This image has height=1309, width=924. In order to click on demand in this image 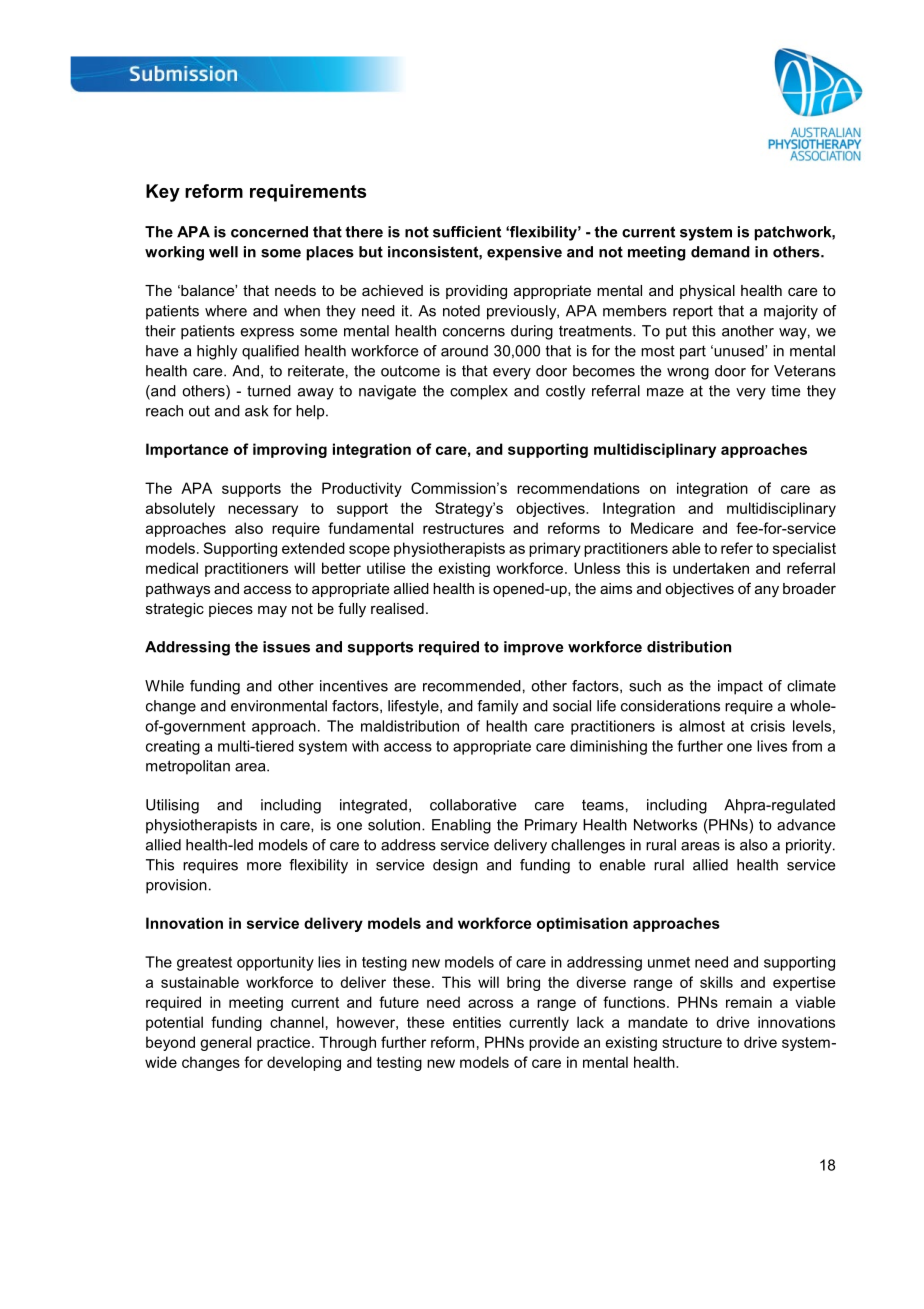, I will do `click(720, 252)`.
